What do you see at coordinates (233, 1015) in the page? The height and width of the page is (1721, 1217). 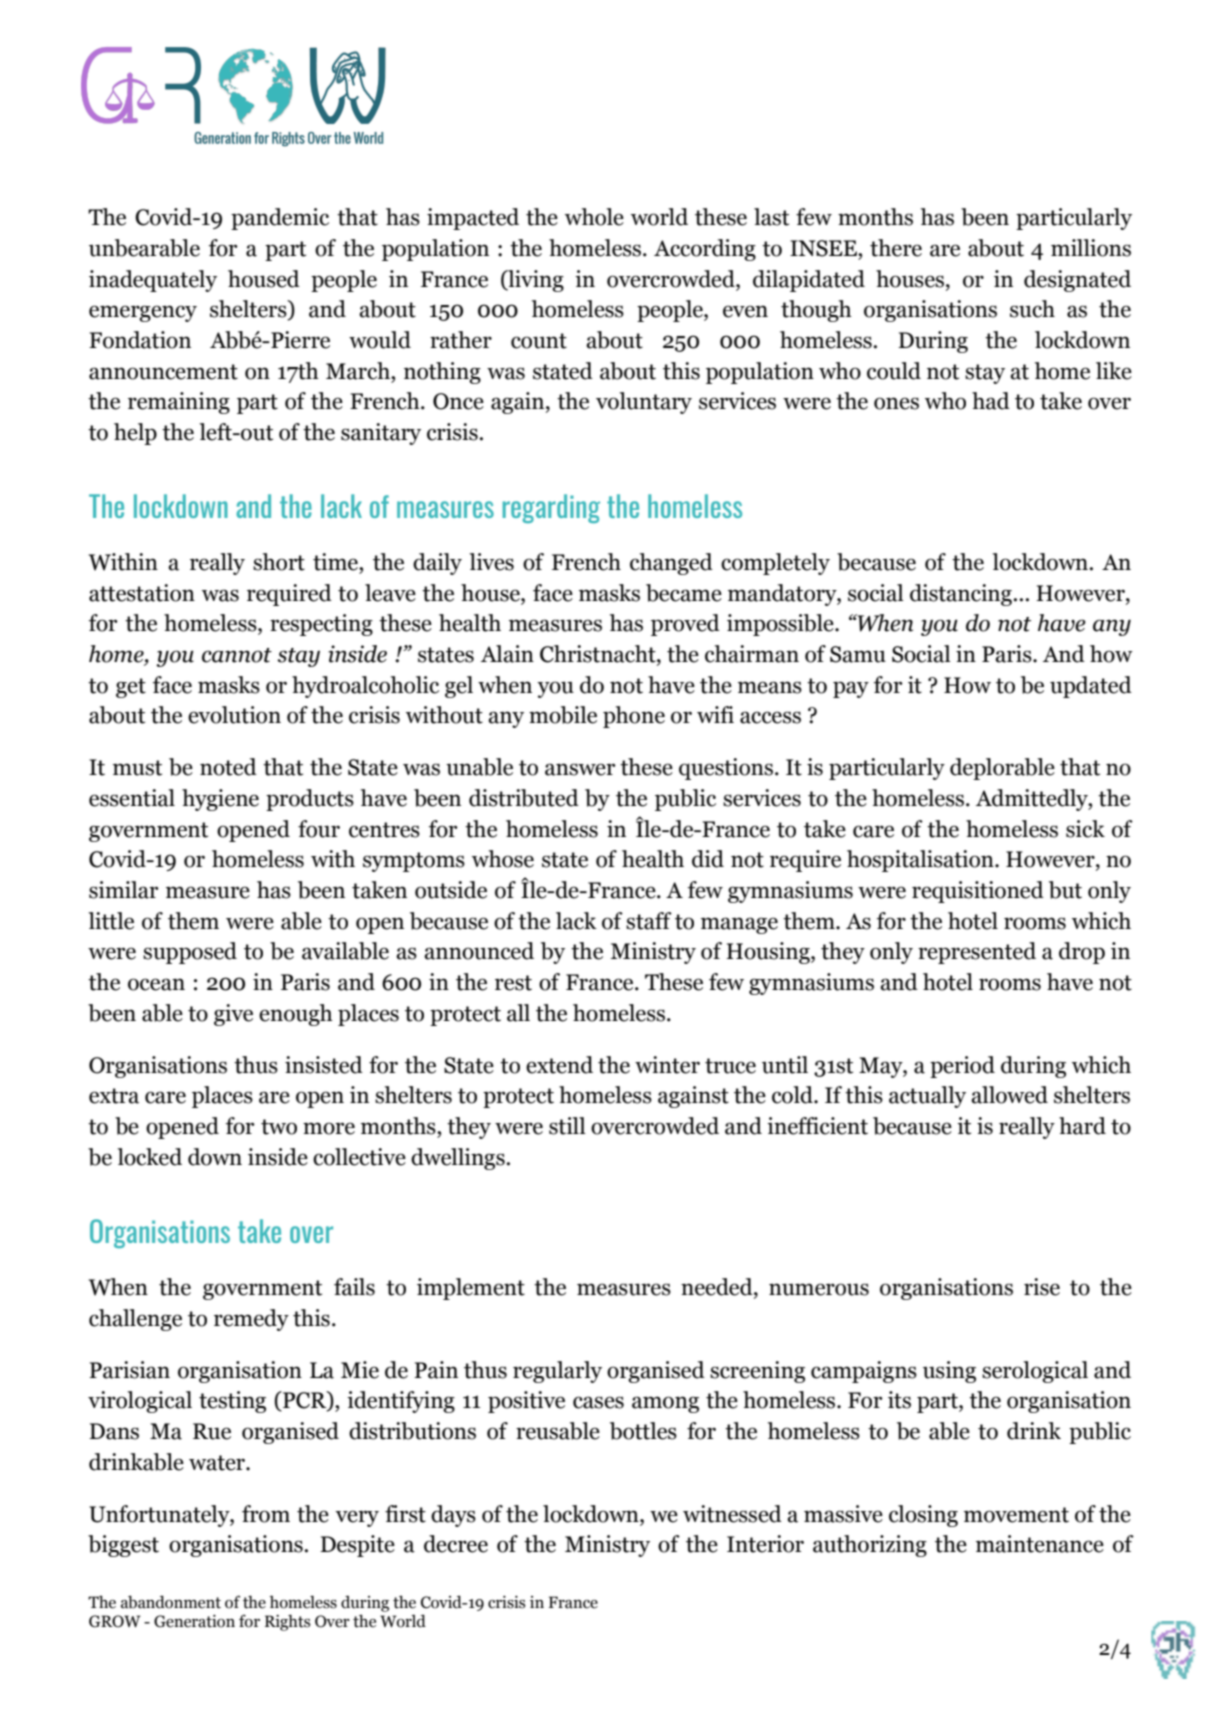 I see `give` at bounding box center [233, 1015].
